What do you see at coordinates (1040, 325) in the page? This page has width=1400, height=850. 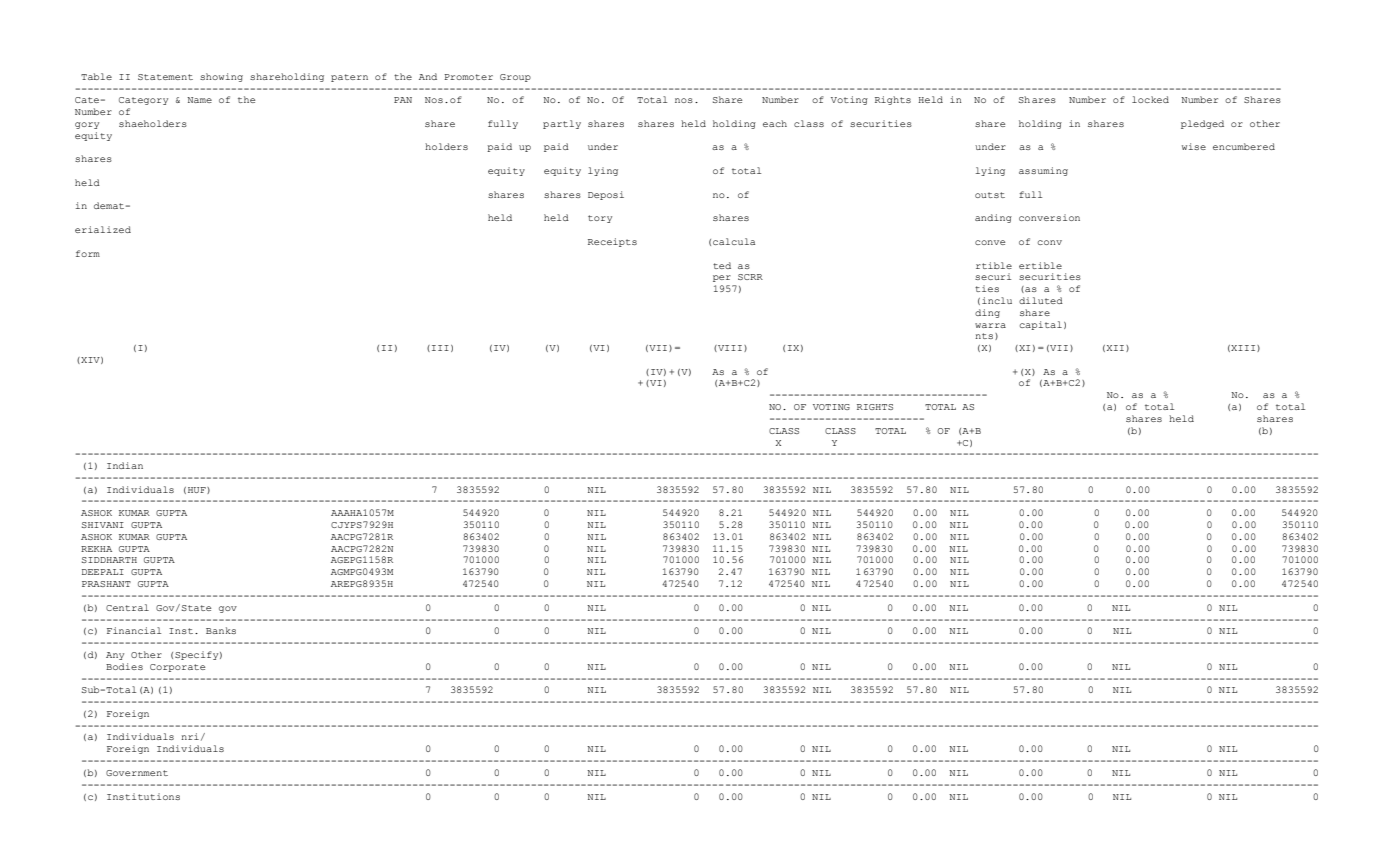 I see `capital` at bounding box center [1040, 325].
